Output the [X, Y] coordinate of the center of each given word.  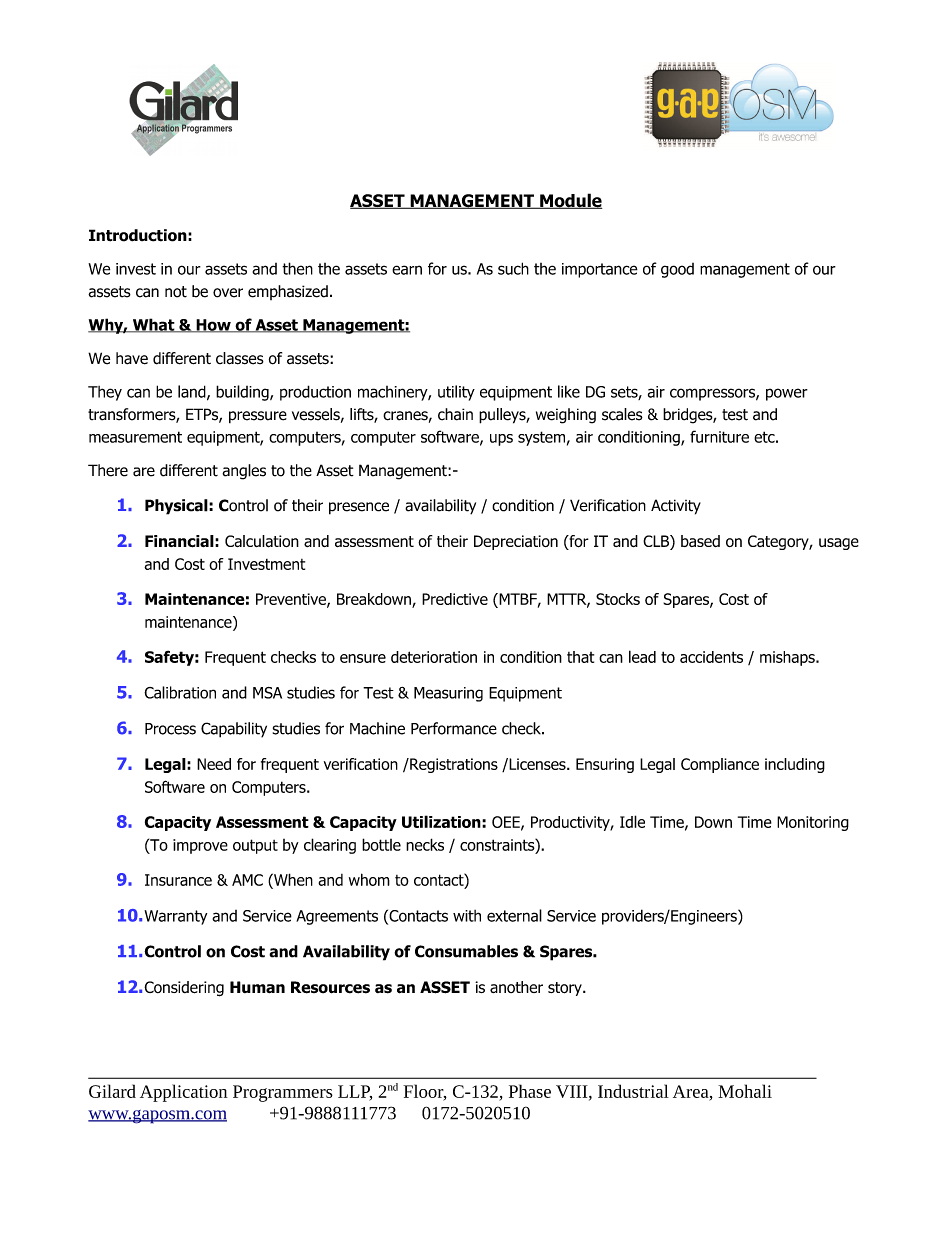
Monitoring [813, 823]
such [513, 268]
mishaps [788, 658]
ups [501, 440]
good [677, 270]
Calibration [180, 692]
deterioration [434, 657]
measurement [135, 437]
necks [425, 844]
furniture [719, 436]
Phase [530, 1091]
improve [200, 846]
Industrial [633, 1091]
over [228, 293]
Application [184, 1093]
